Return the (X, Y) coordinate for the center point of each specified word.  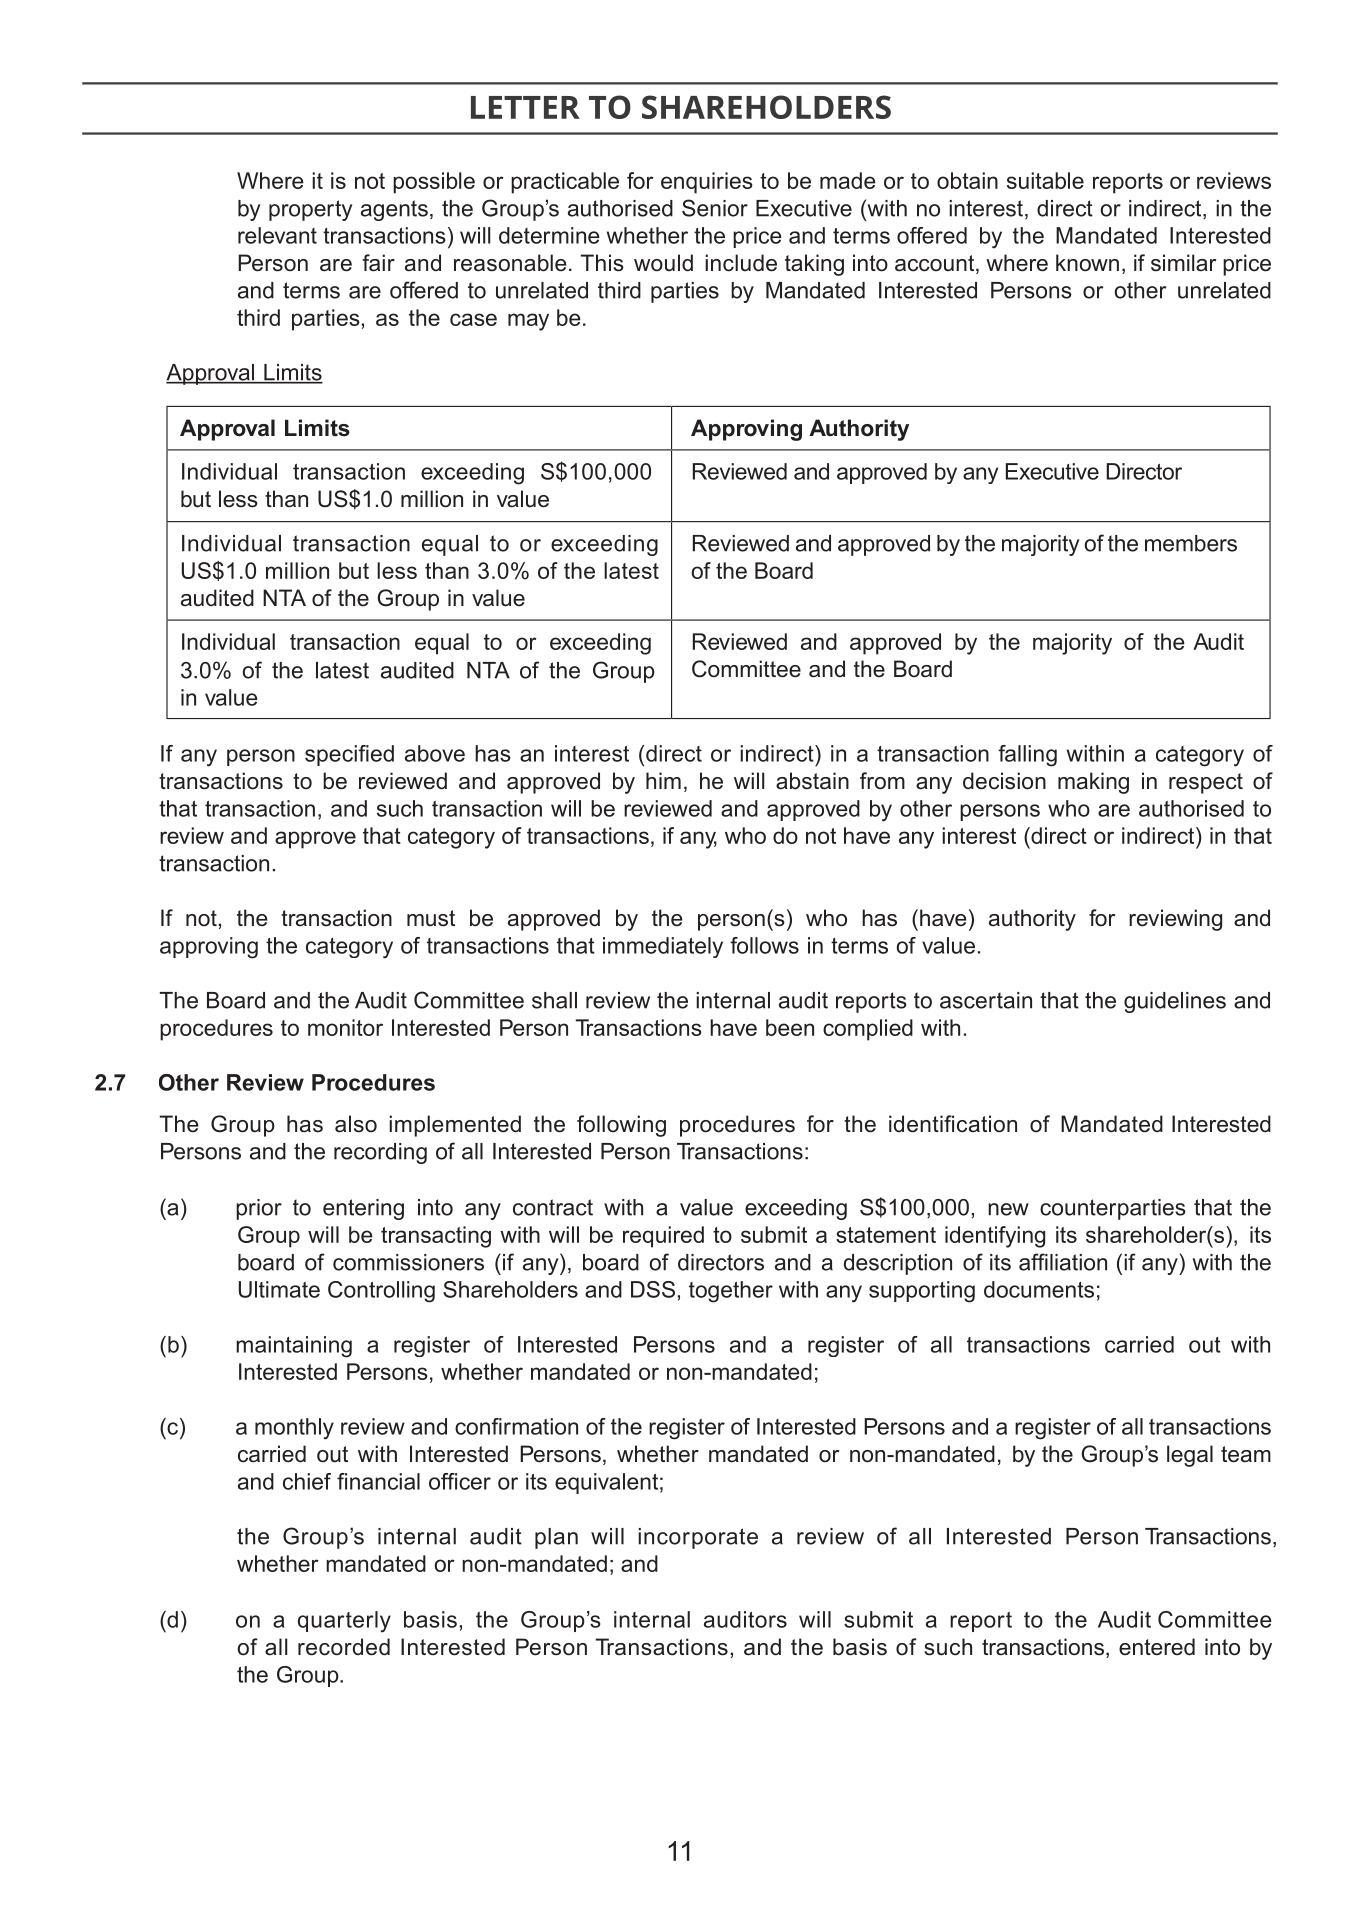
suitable (1045, 180)
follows (764, 945)
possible (434, 183)
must (431, 918)
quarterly (344, 1622)
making (1093, 783)
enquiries (707, 183)
